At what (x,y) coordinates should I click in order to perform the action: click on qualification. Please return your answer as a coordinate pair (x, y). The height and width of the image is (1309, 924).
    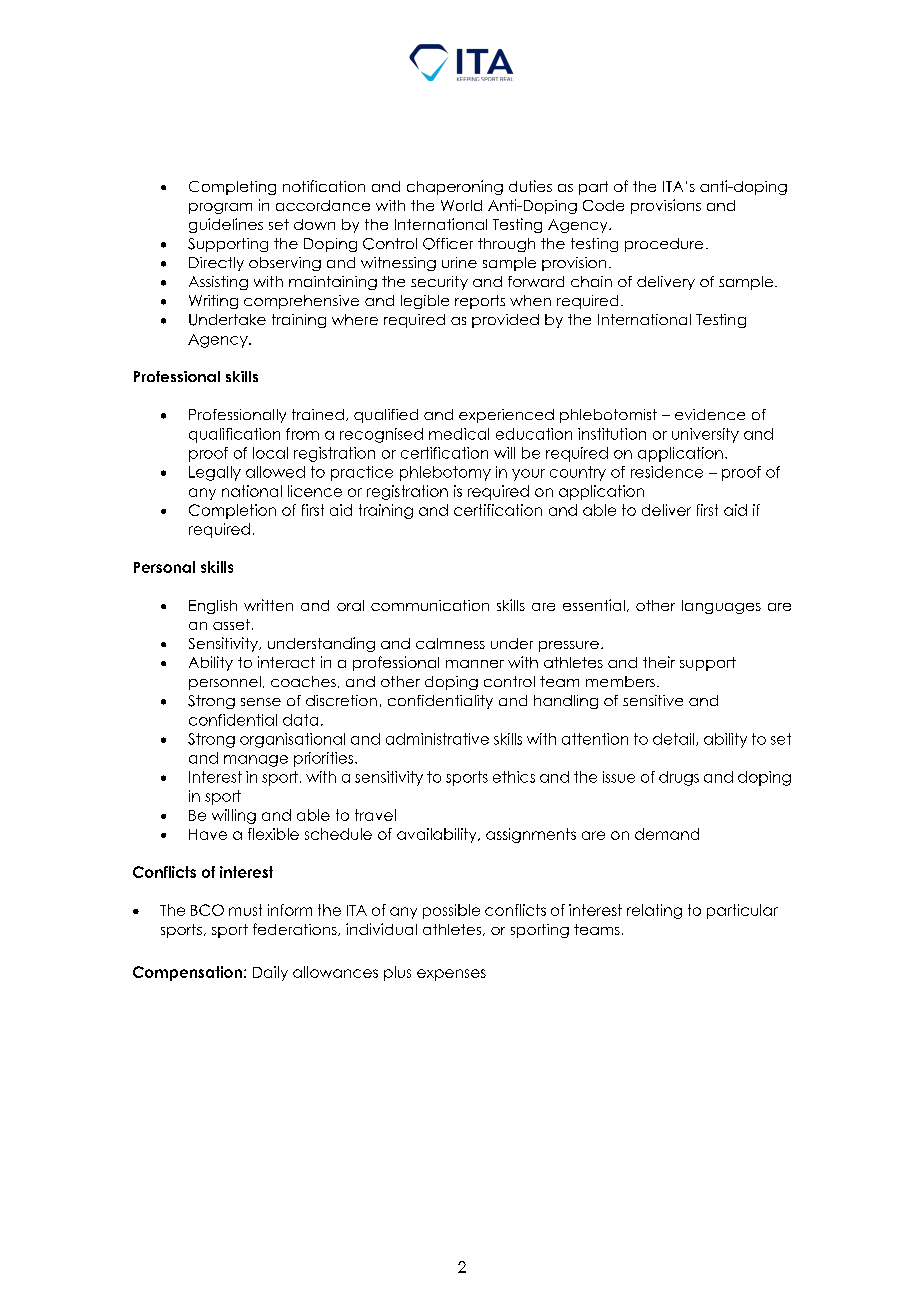
    Looking at the image, I should click on (234, 435).
